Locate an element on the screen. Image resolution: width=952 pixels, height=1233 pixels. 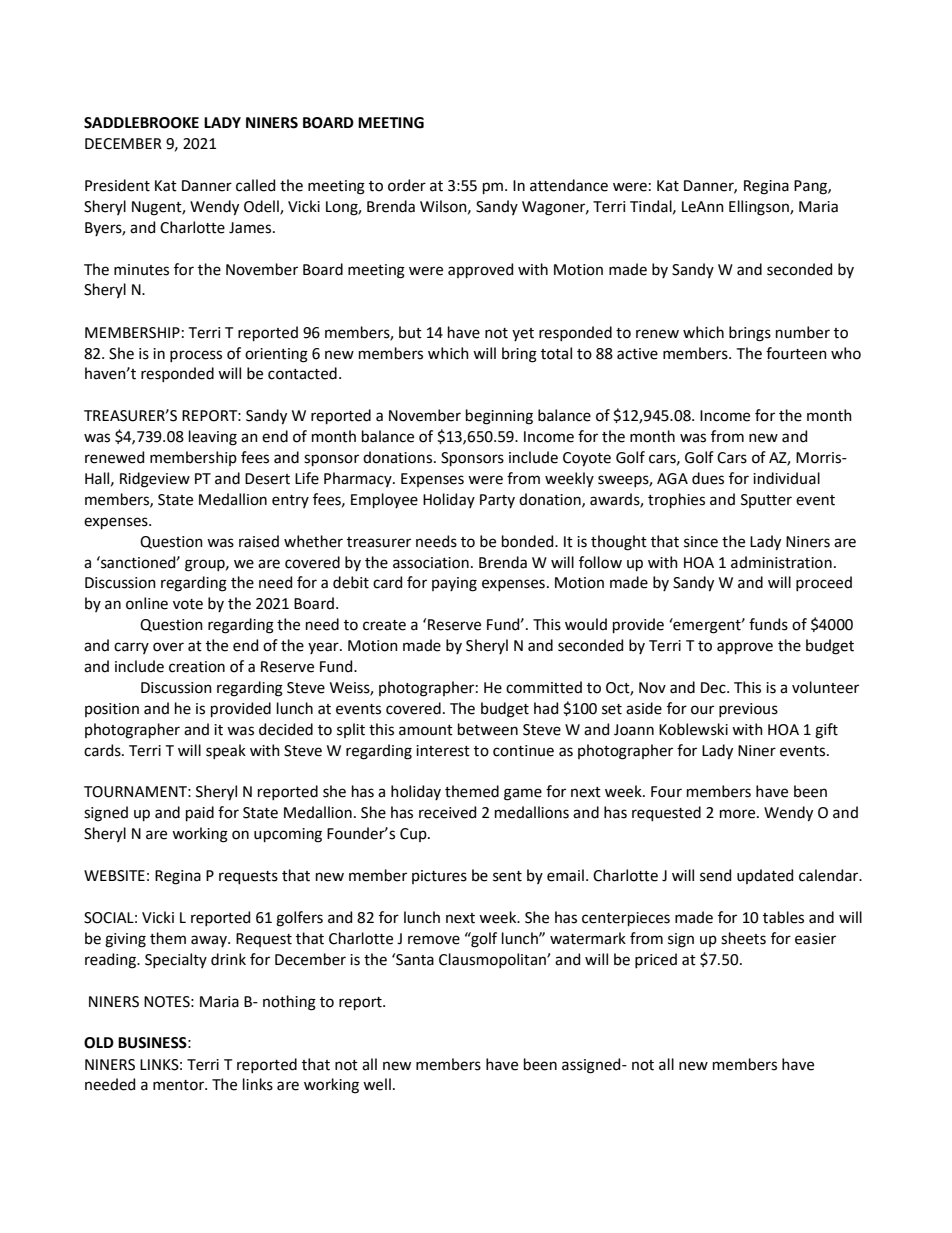
gift is located at coordinates (826, 731).
